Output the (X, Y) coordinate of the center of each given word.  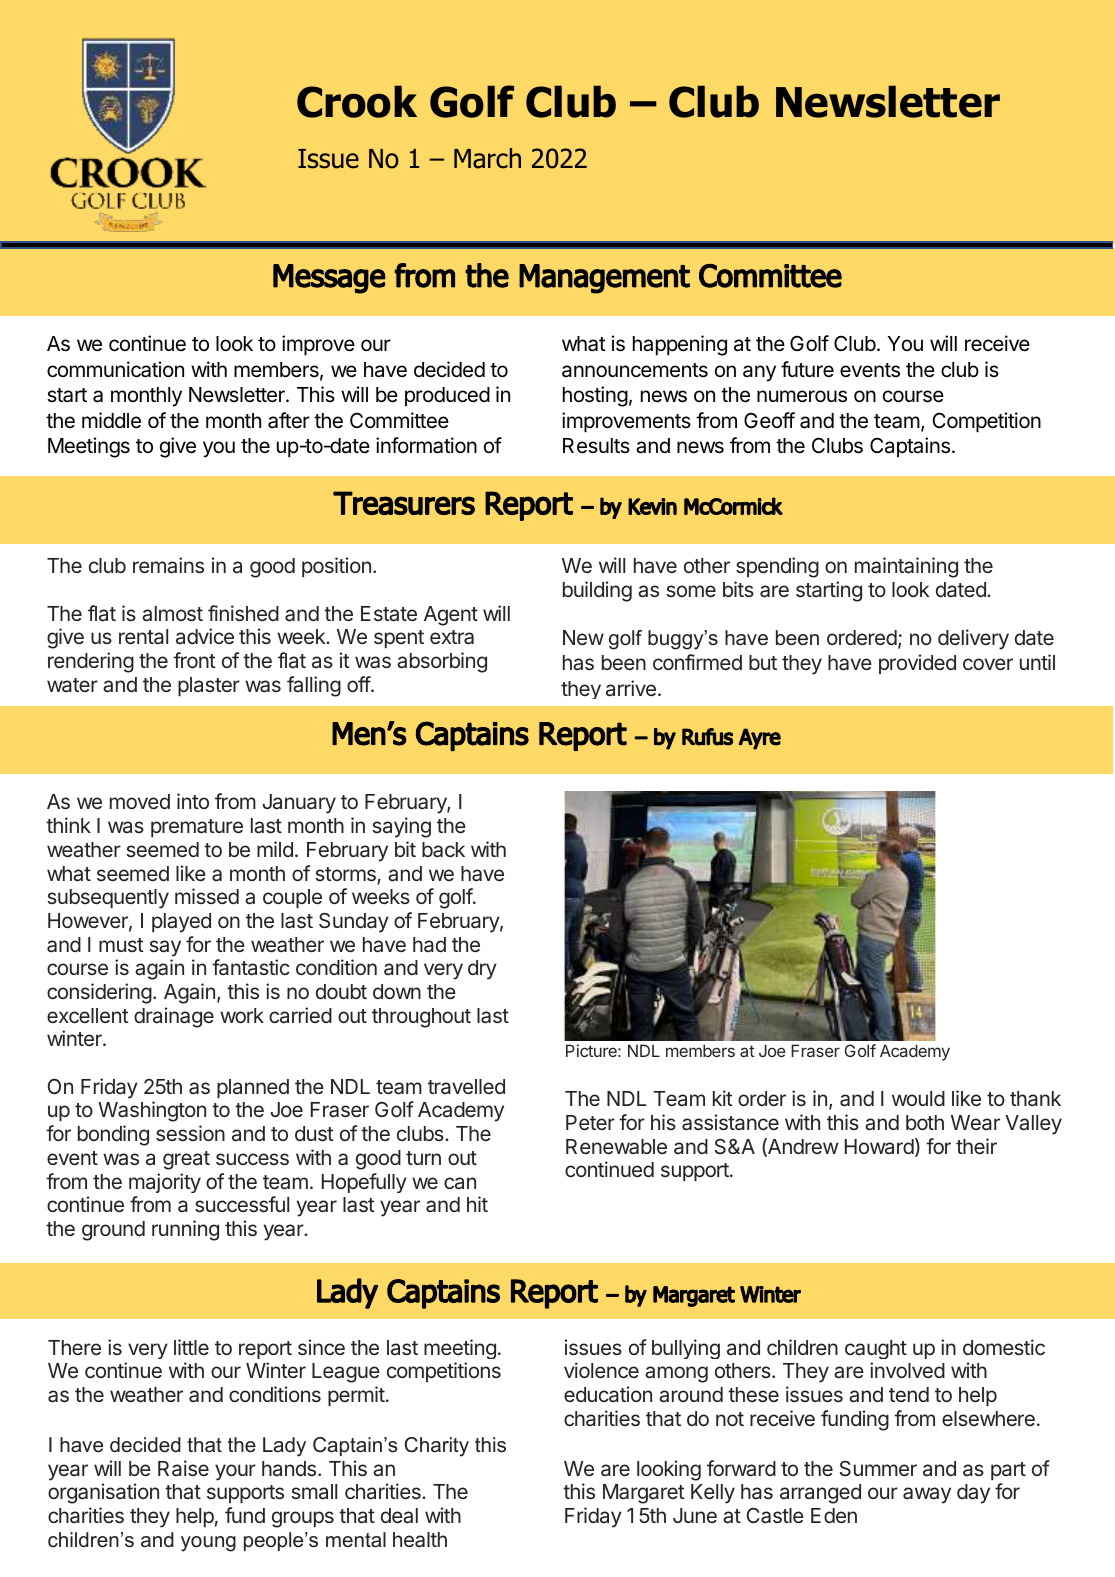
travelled (466, 1086)
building (597, 591)
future (807, 369)
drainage (174, 1017)
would (918, 1098)
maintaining (906, 567)
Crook (357, 102)
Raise (183, 1468)
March (487, 158)
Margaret (644, 1494)
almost (172, 614)
